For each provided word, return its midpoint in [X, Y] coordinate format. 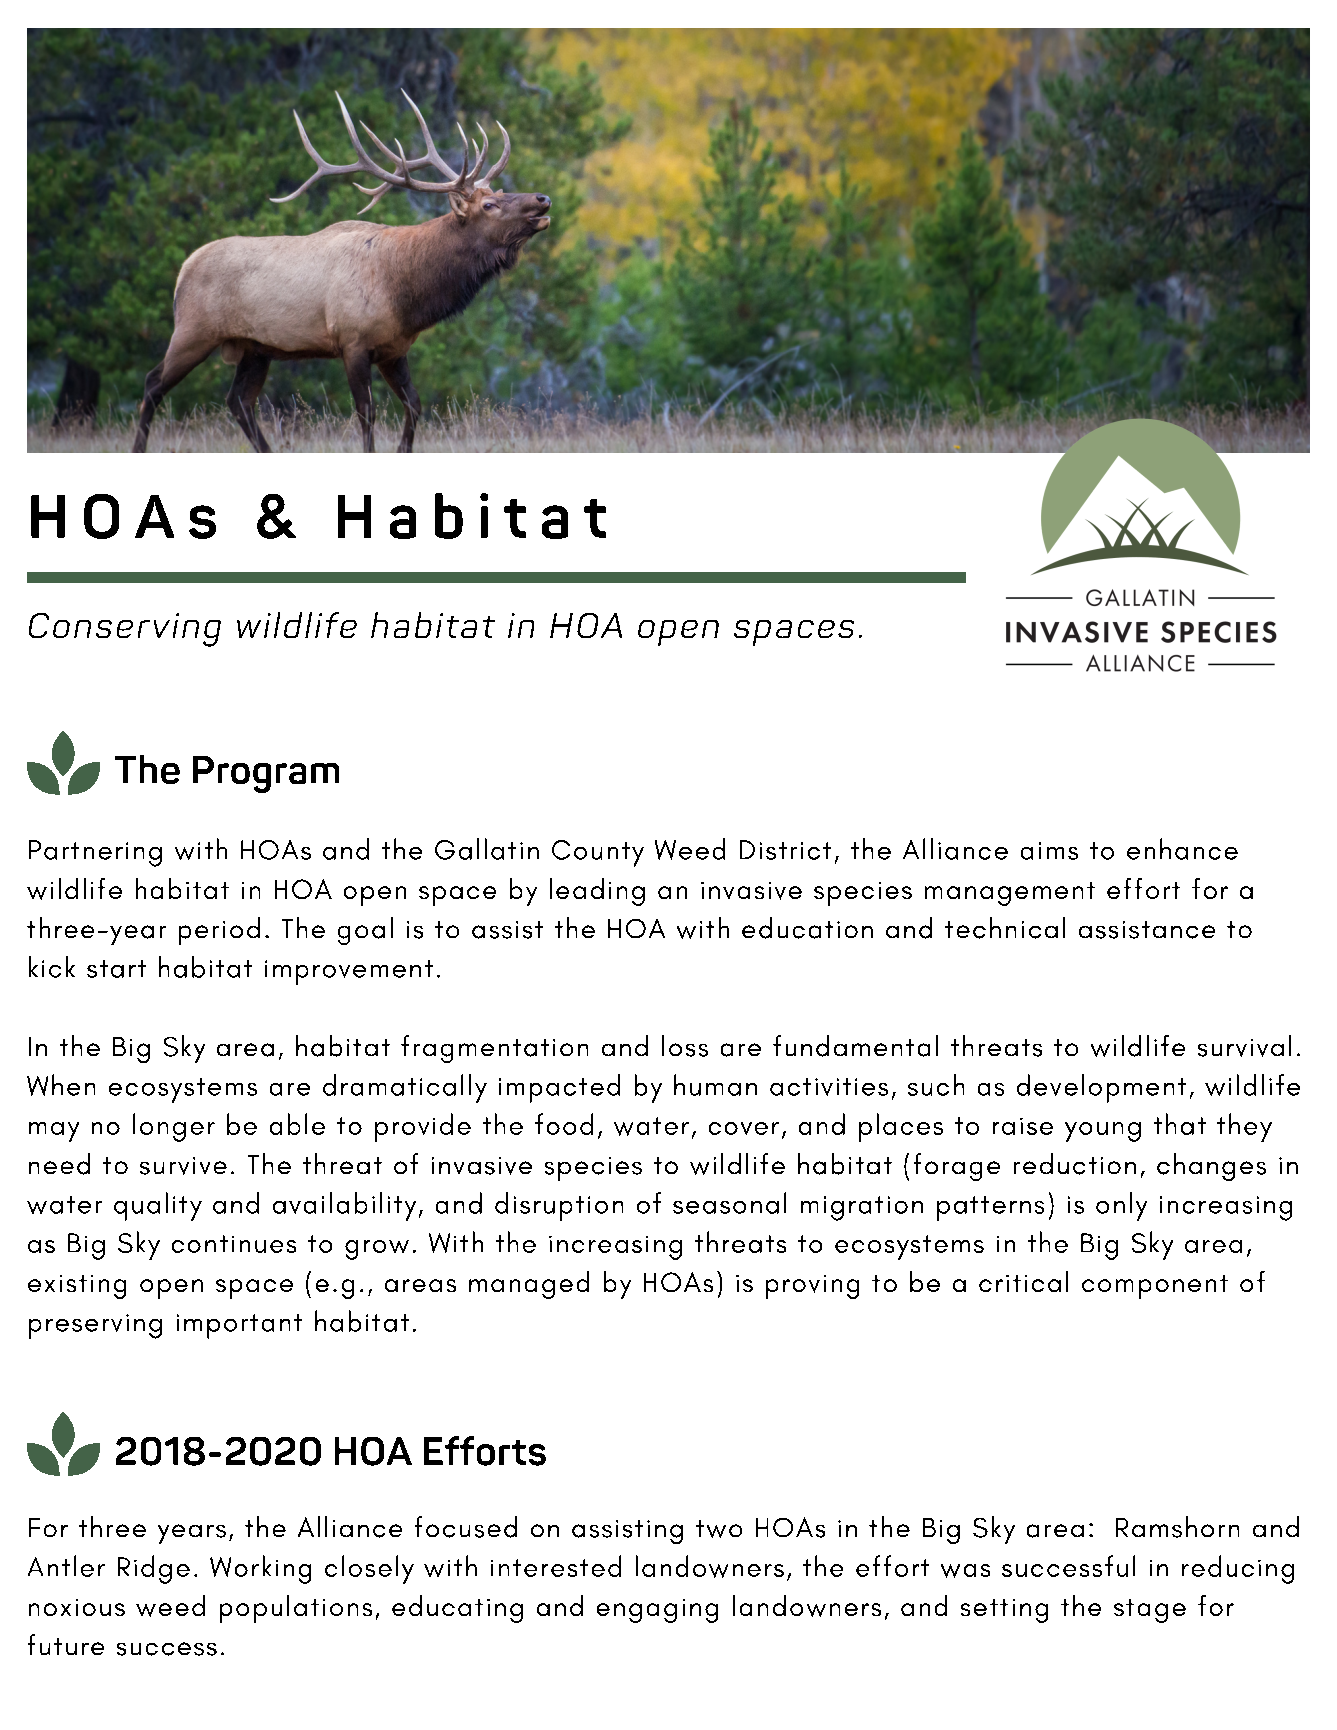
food [564, 1124]
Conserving [125, 630]
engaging [657, 1611]
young [1103, 1132]
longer [174, 1127]
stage [1150, 1611]
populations [296, 1609]
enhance [1182, 849]
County [598, 853]
